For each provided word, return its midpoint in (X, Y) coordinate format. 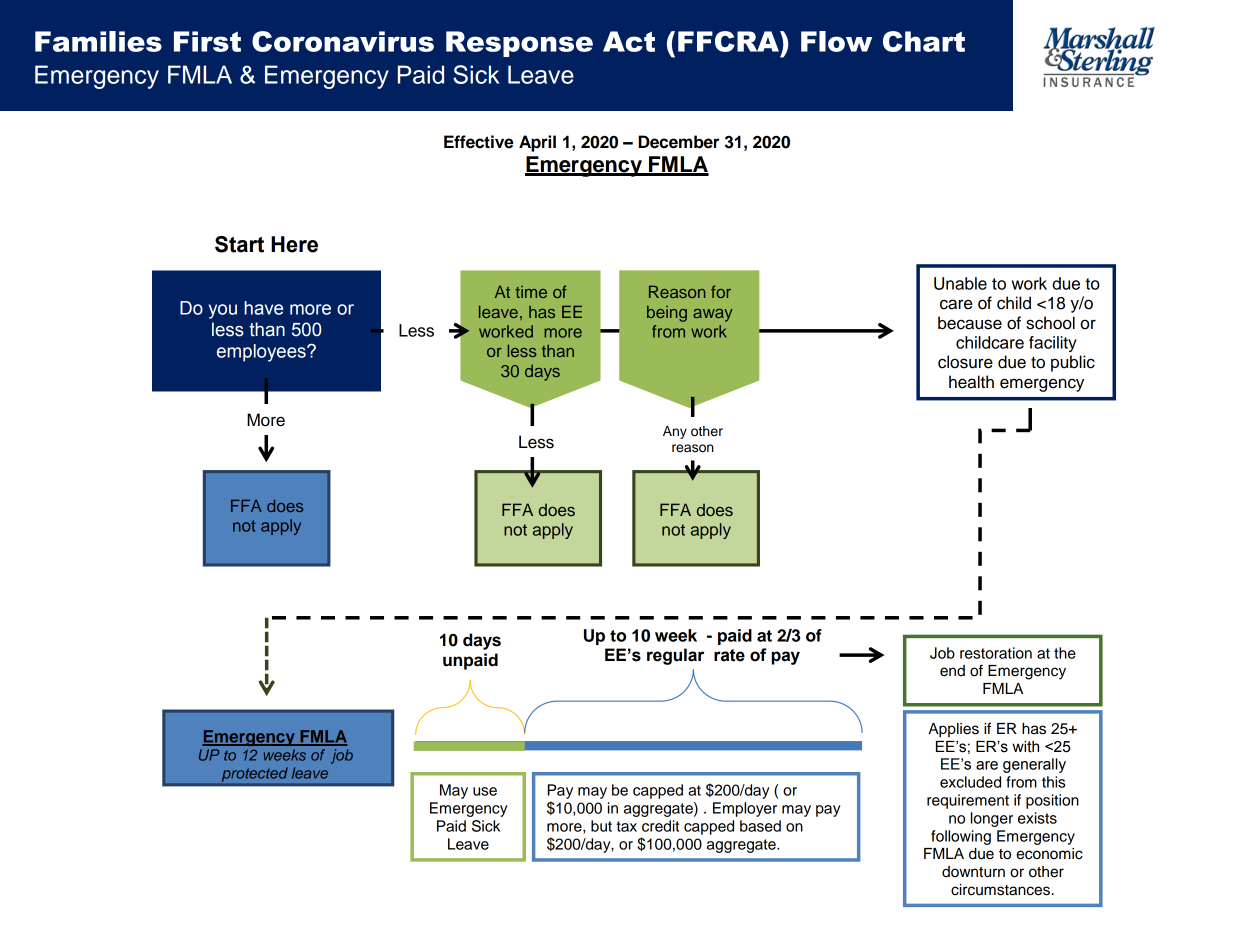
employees (262, 353)
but (601, 826)
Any (675, 432)
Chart (924, 41)
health (971, 382)
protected (254, 775)
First (207, 41)
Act (629, 41)
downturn (973, 872)
